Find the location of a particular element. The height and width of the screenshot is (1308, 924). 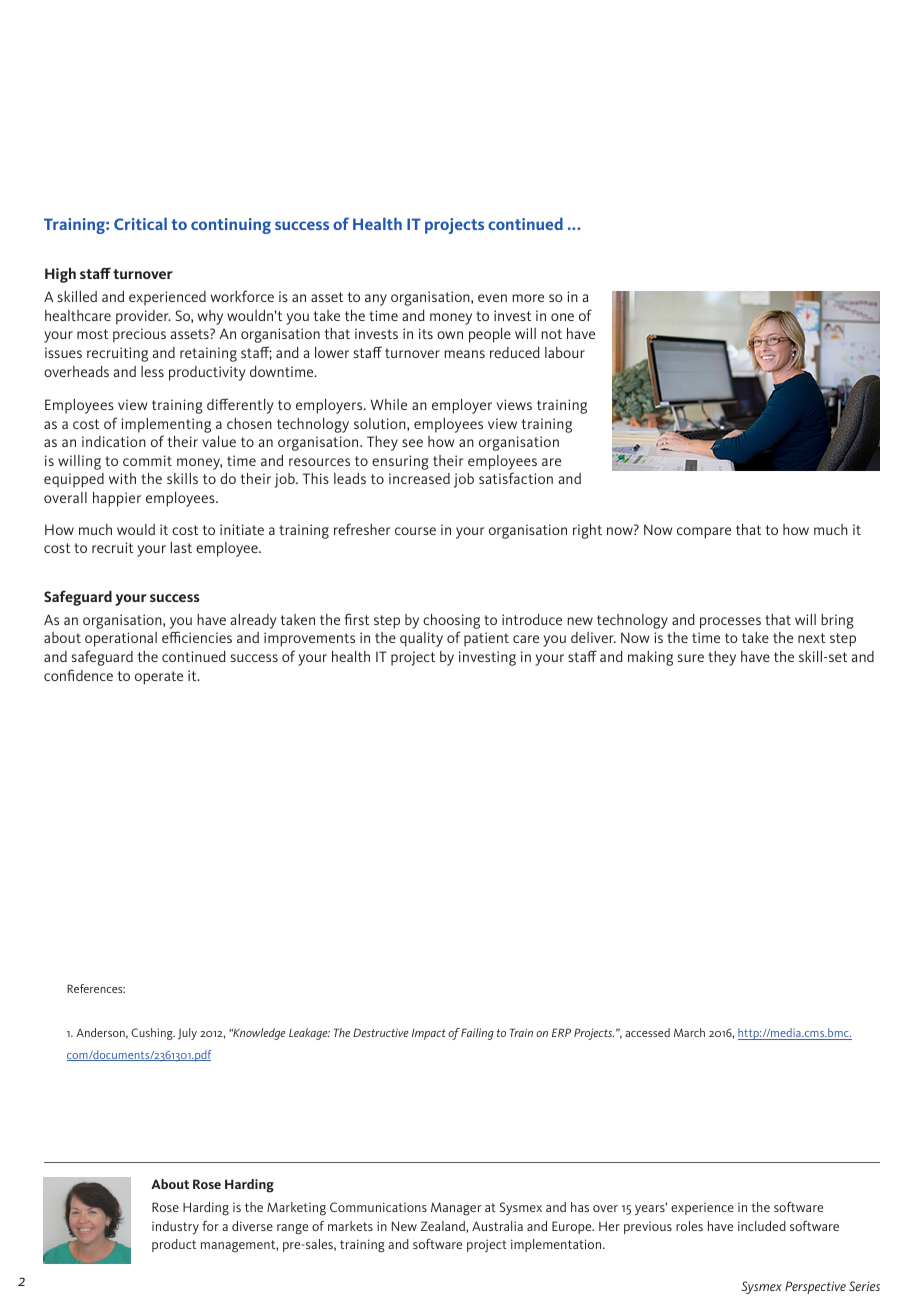

happier is located at coordinates (117, 499).
